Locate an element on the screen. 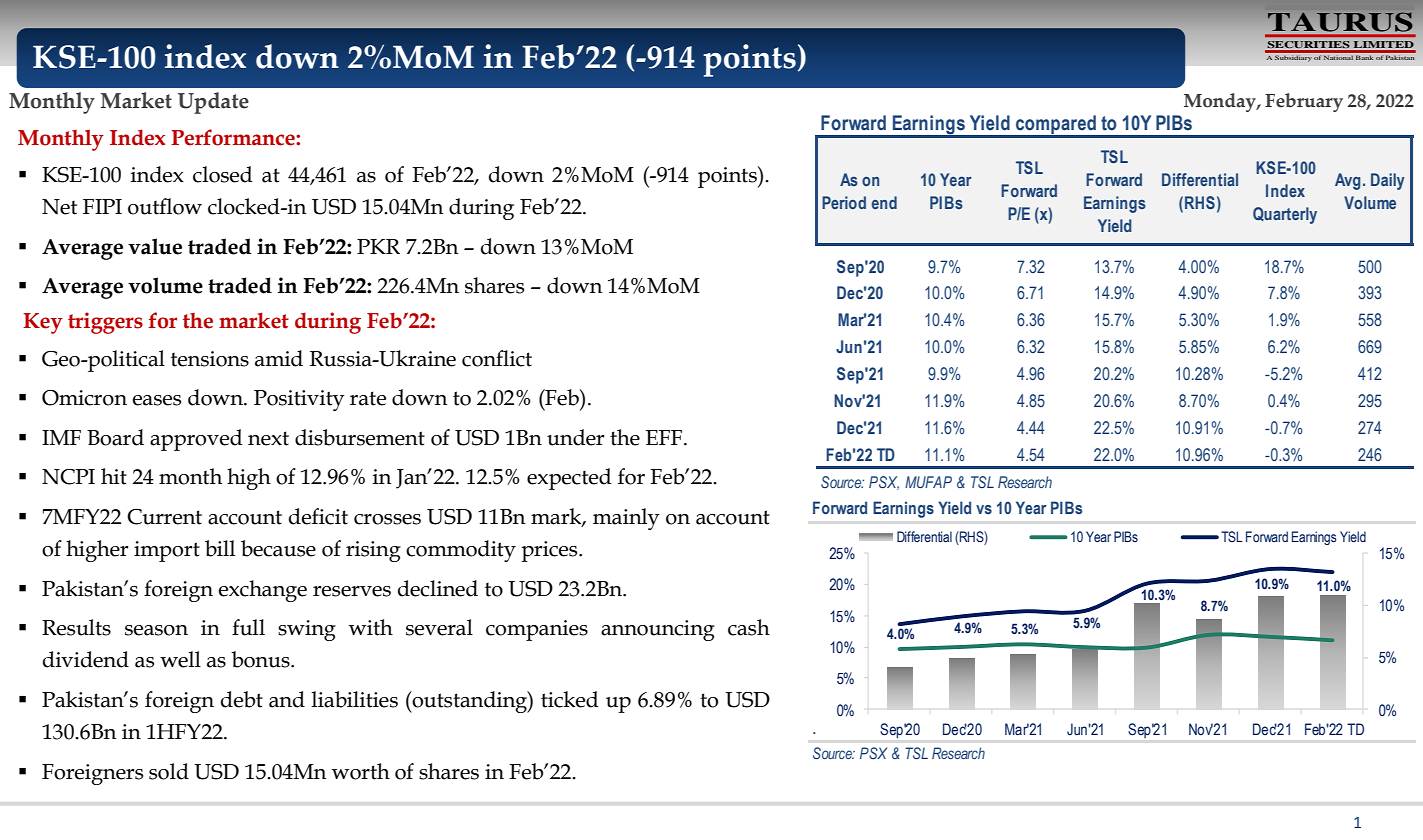  February is located at coordinates (1304, 102).
